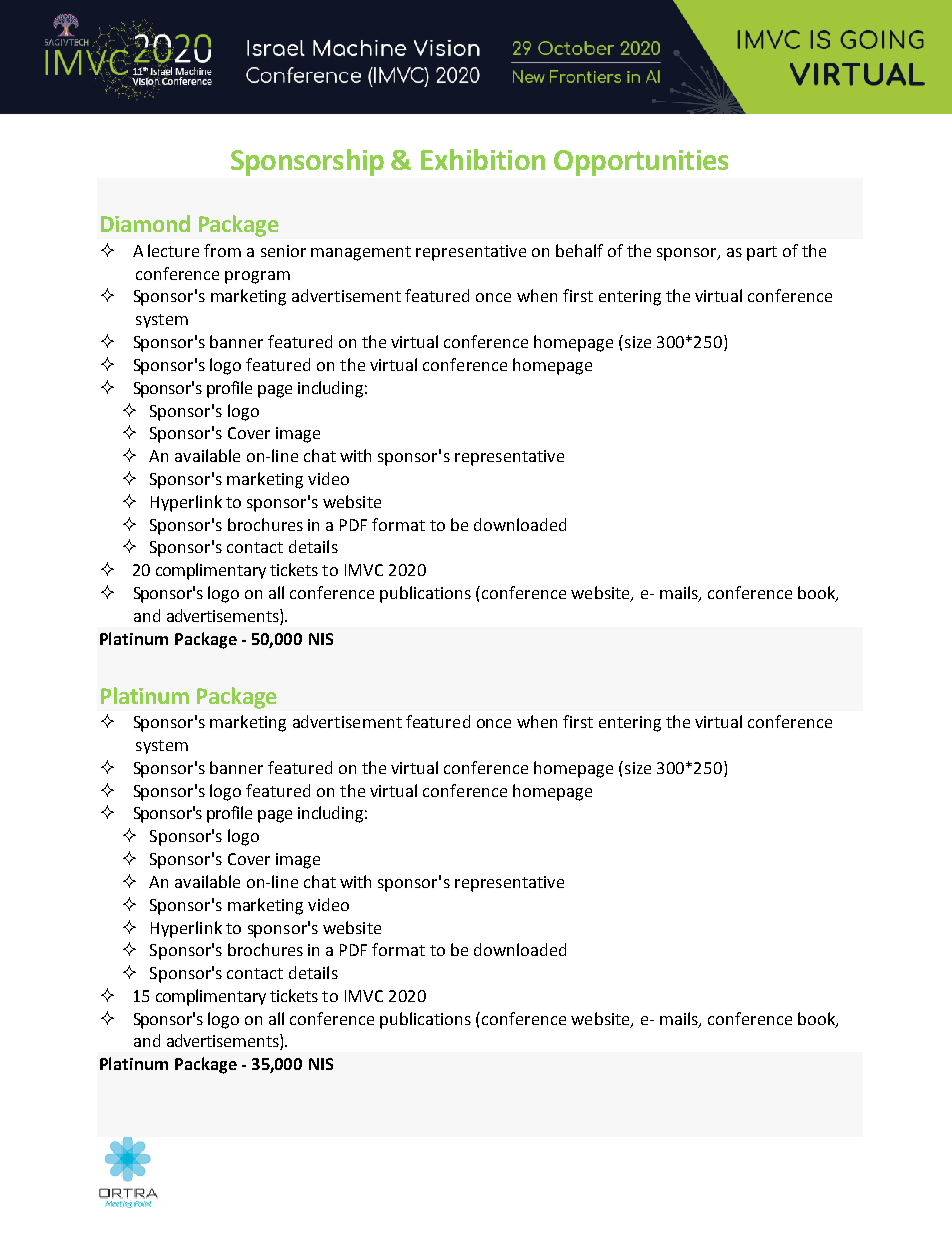 The width and height of the screenshot is (952, 1233). What do you see at coordinates (257, 277) in the screenshot?
I see `program` at bounding box center [257, 277].
